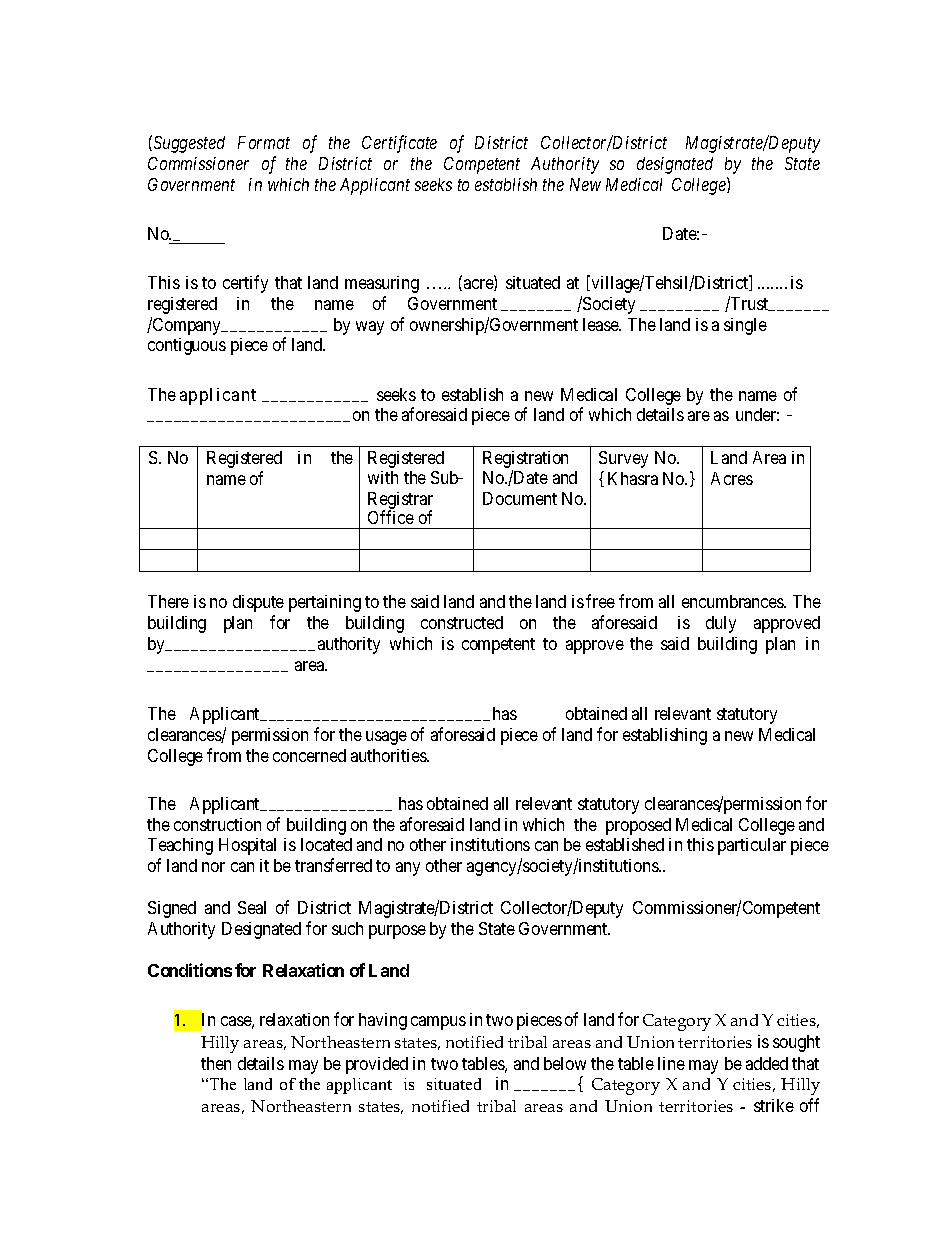  I want to click on purpose, so click(397, 932).
